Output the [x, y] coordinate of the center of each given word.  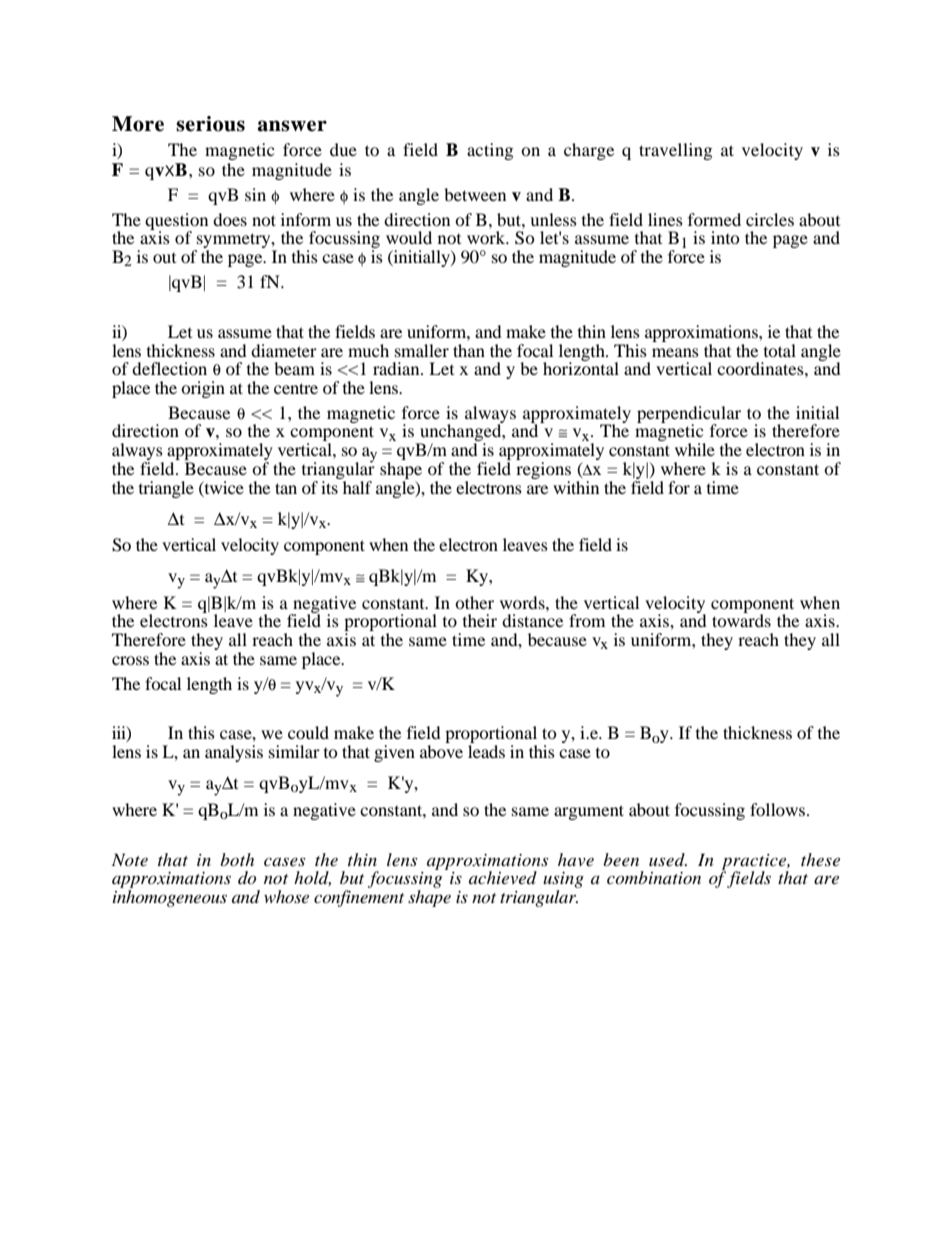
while [695, 449]
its [330, 486]
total [780, 350]
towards [741, 619]
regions [543, 470]
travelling [675, 151]
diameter [284, 350]
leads [486, 751]
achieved [503, 877]
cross [130, 660]
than [469, 350]
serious [210, 124]
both [237, 859]
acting [490, 151]
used [668, 859]
